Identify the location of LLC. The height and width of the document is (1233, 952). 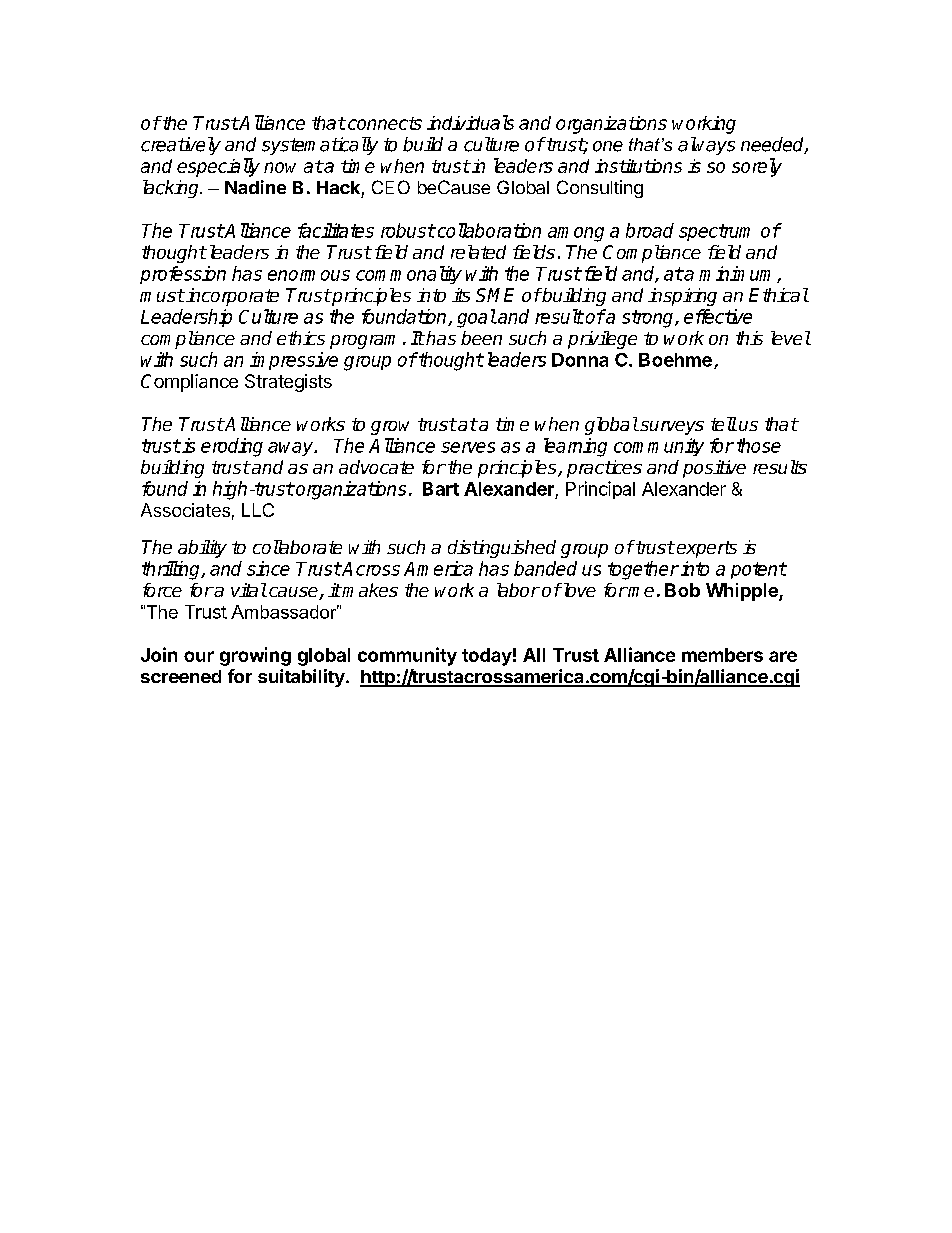
(258, 510).
